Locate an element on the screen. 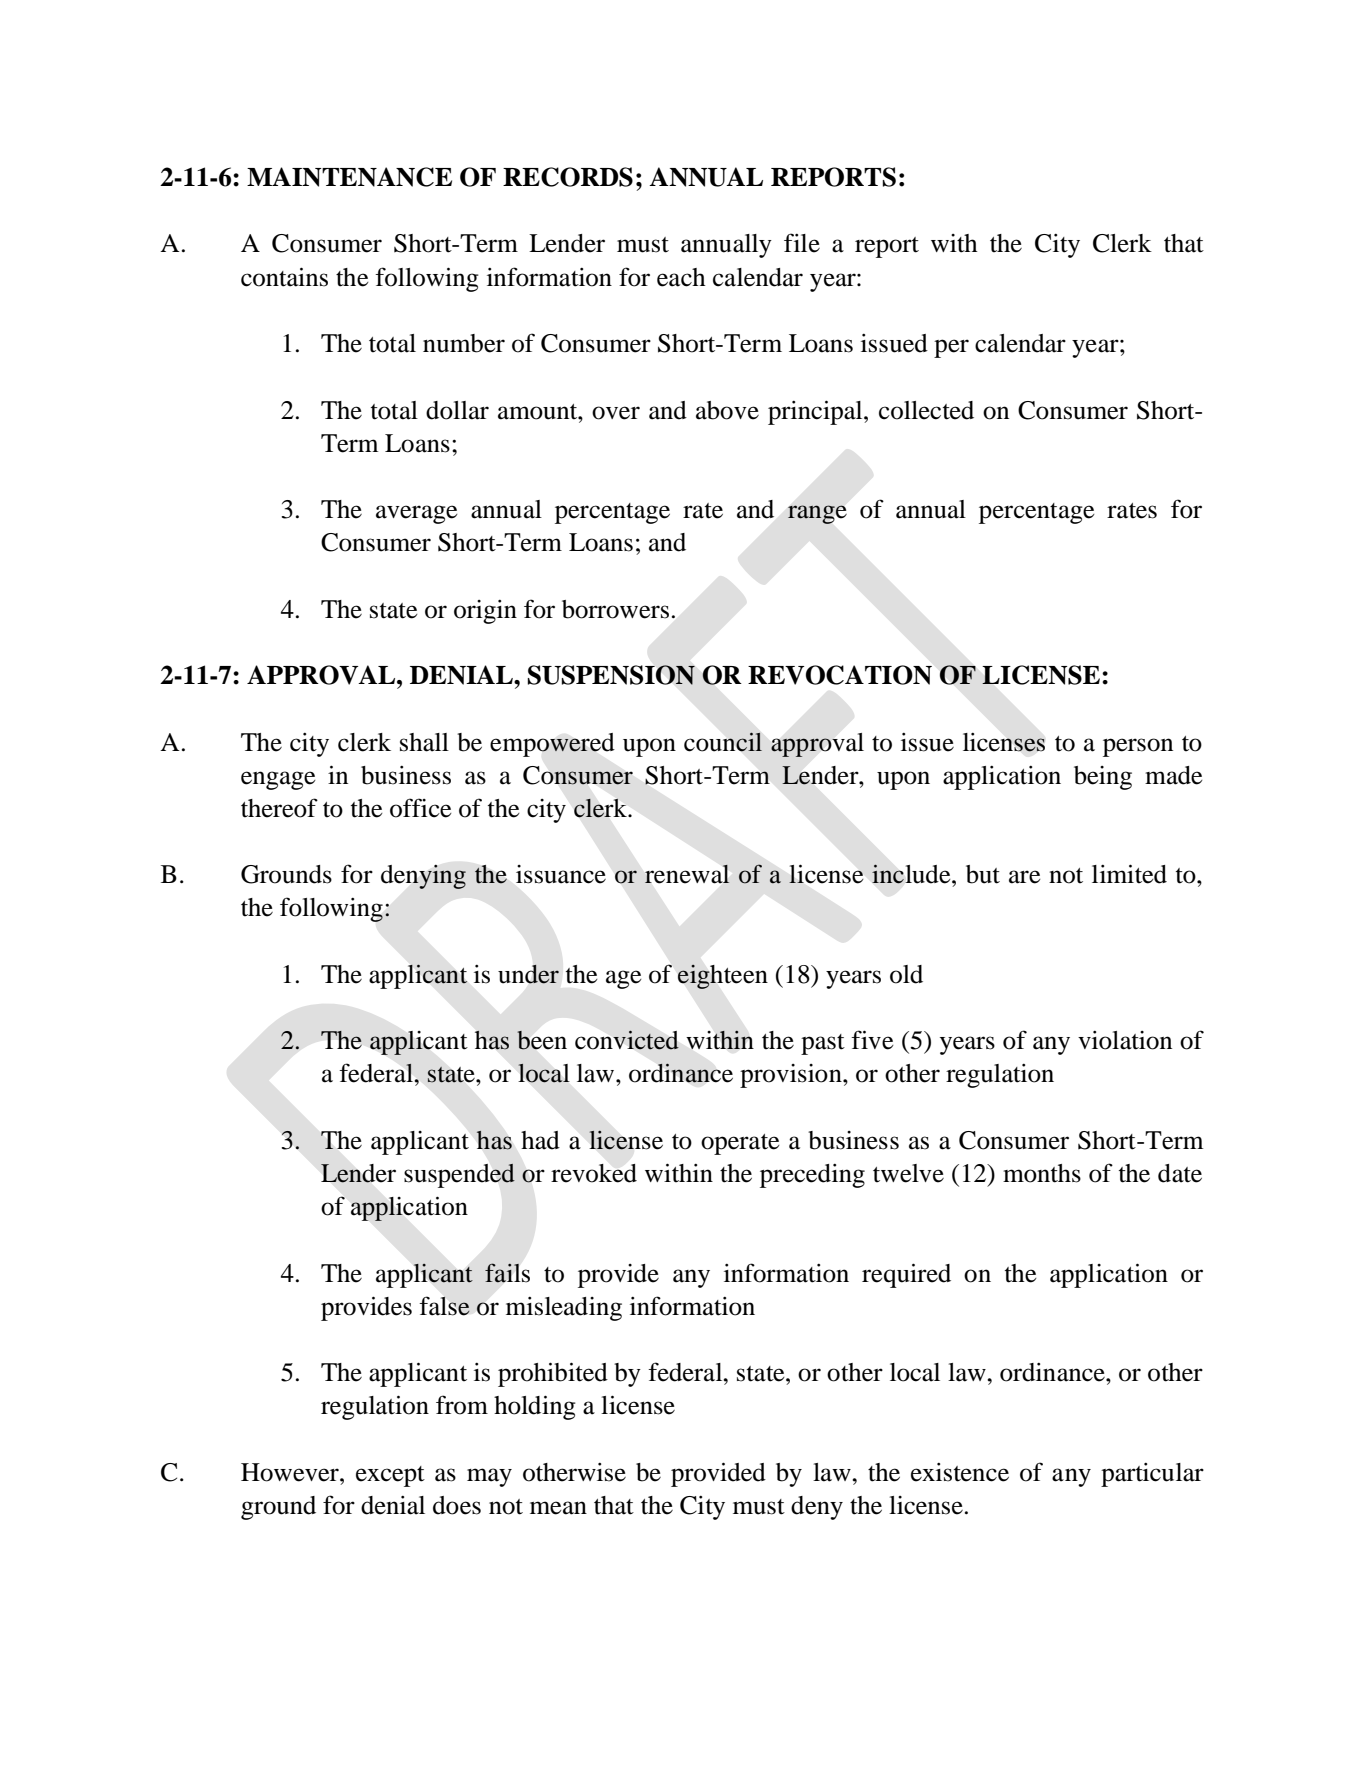 The height and width of the screenshot is (1765, 1364). suspended is located at coordinates (459, 1175).
